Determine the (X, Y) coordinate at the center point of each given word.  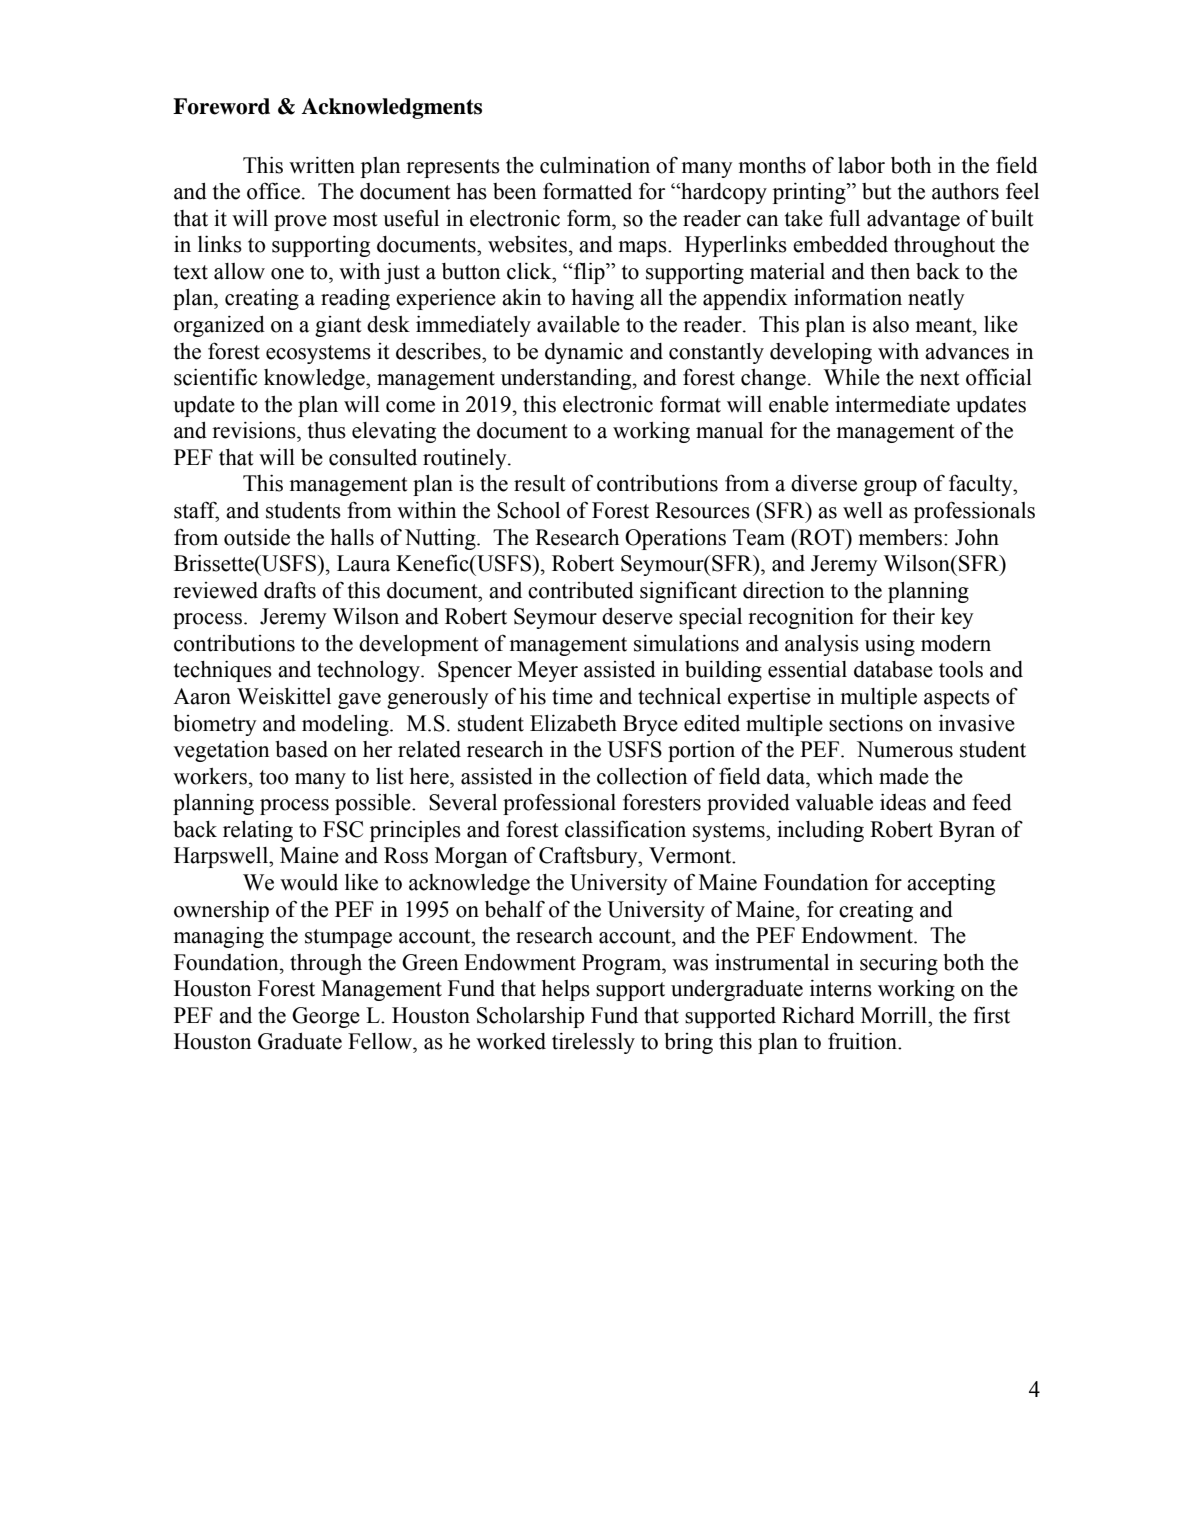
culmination (595, 165)
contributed (581, 590)
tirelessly (593, 1043)
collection (642, 776)
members (901, 537)
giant (338, 326)
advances (967, 351)
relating (258, 831)
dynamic (584, 353)
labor (861, 165)
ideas (903, 802)
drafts (290, 590)
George (326, 1017)
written (322, 165)
